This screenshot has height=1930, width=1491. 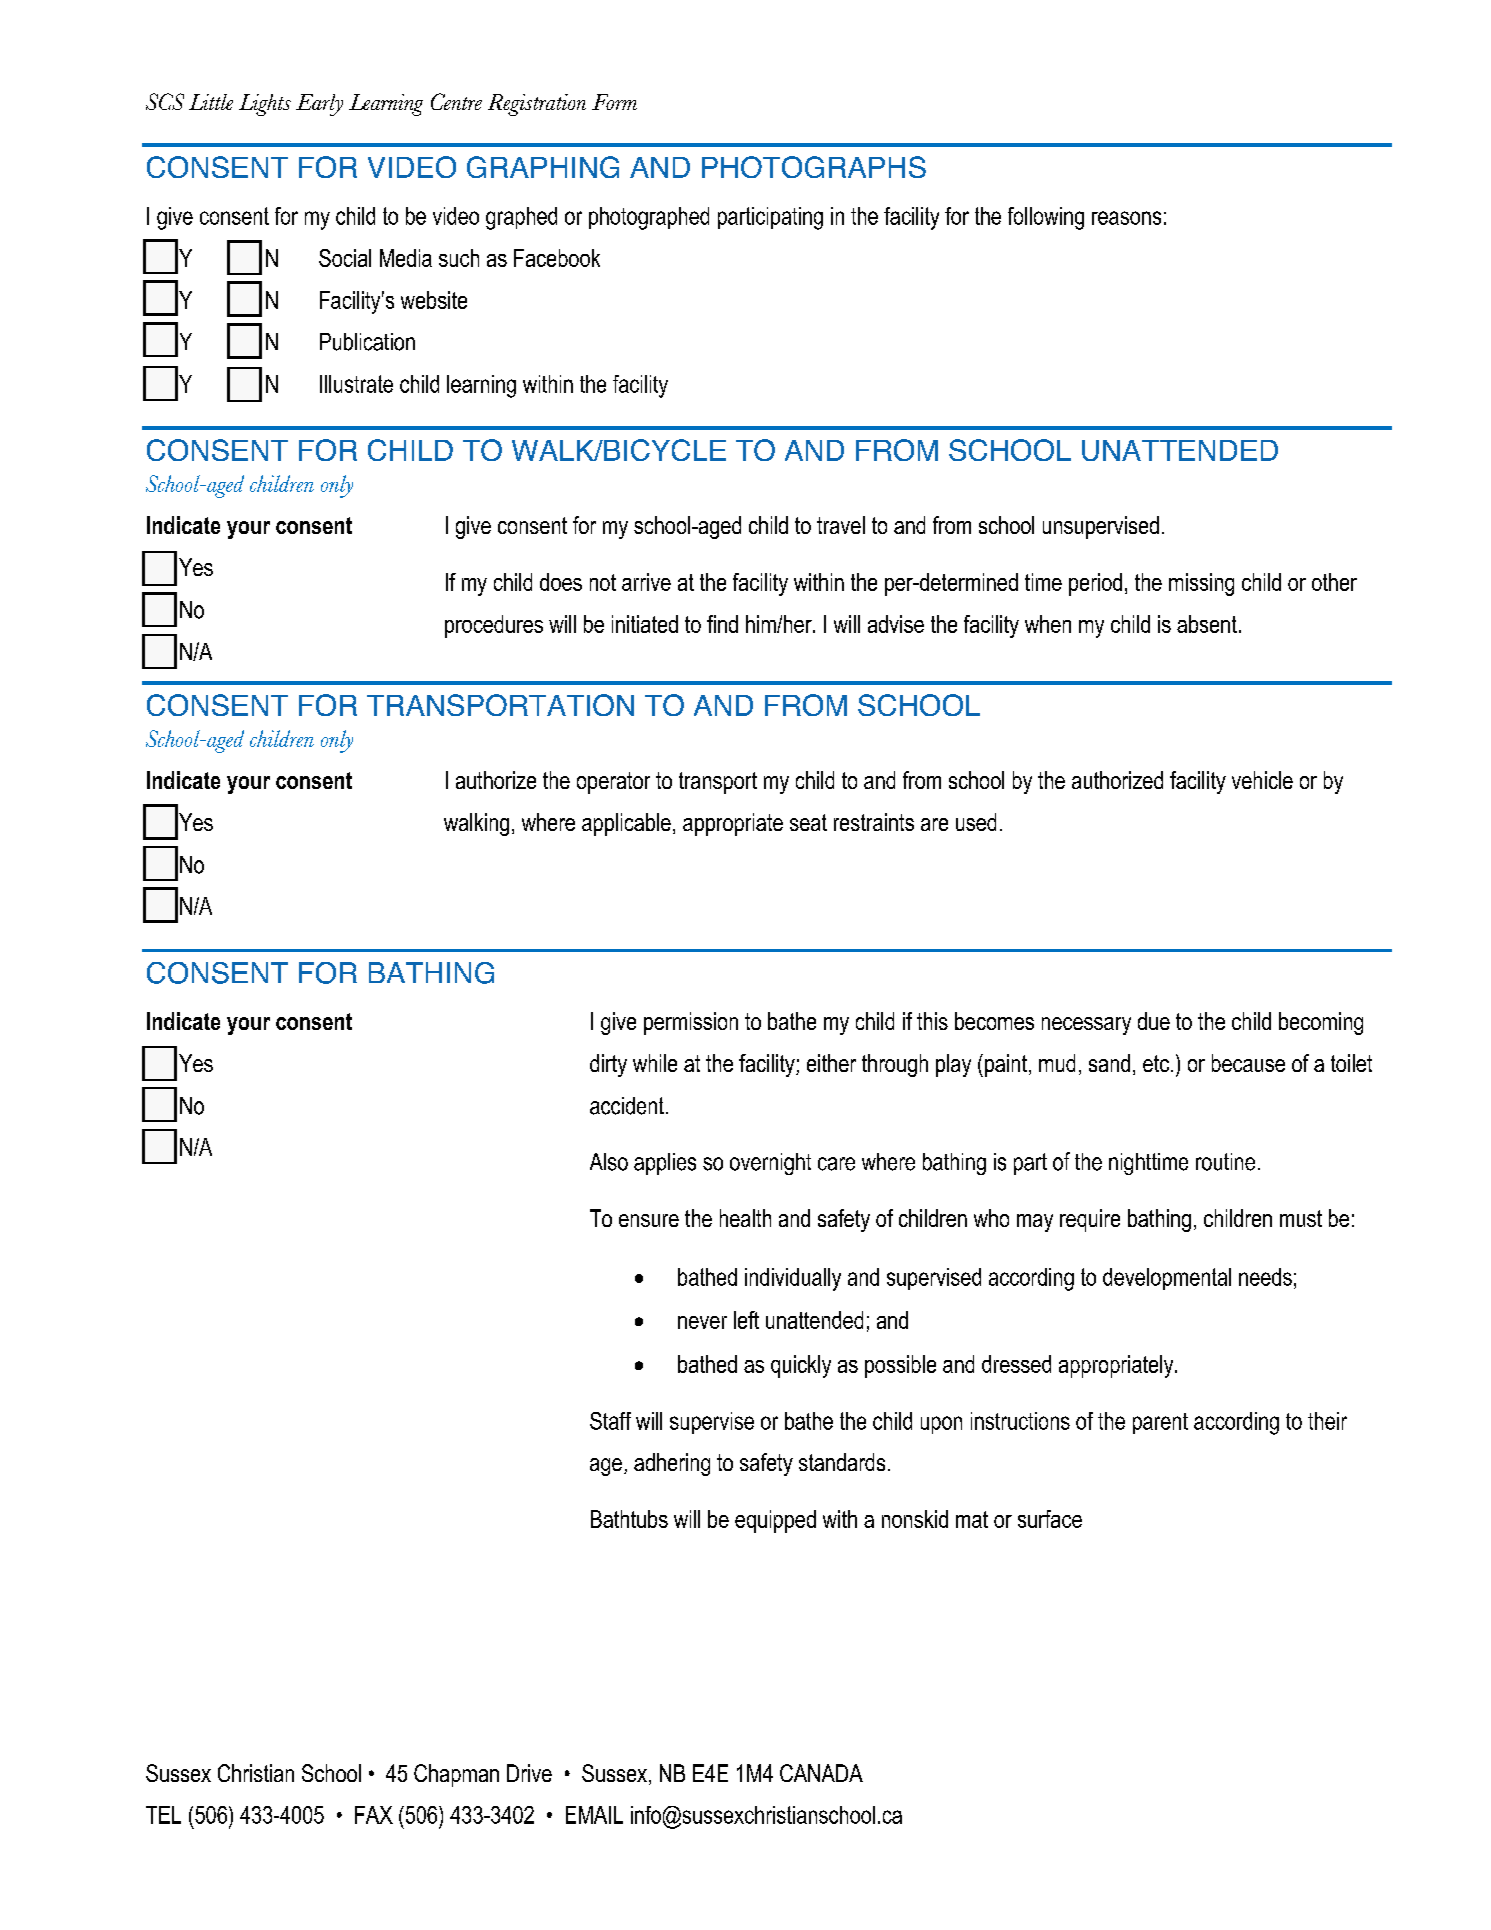 I want to click on dirty, so click(x=608, y=1065).
